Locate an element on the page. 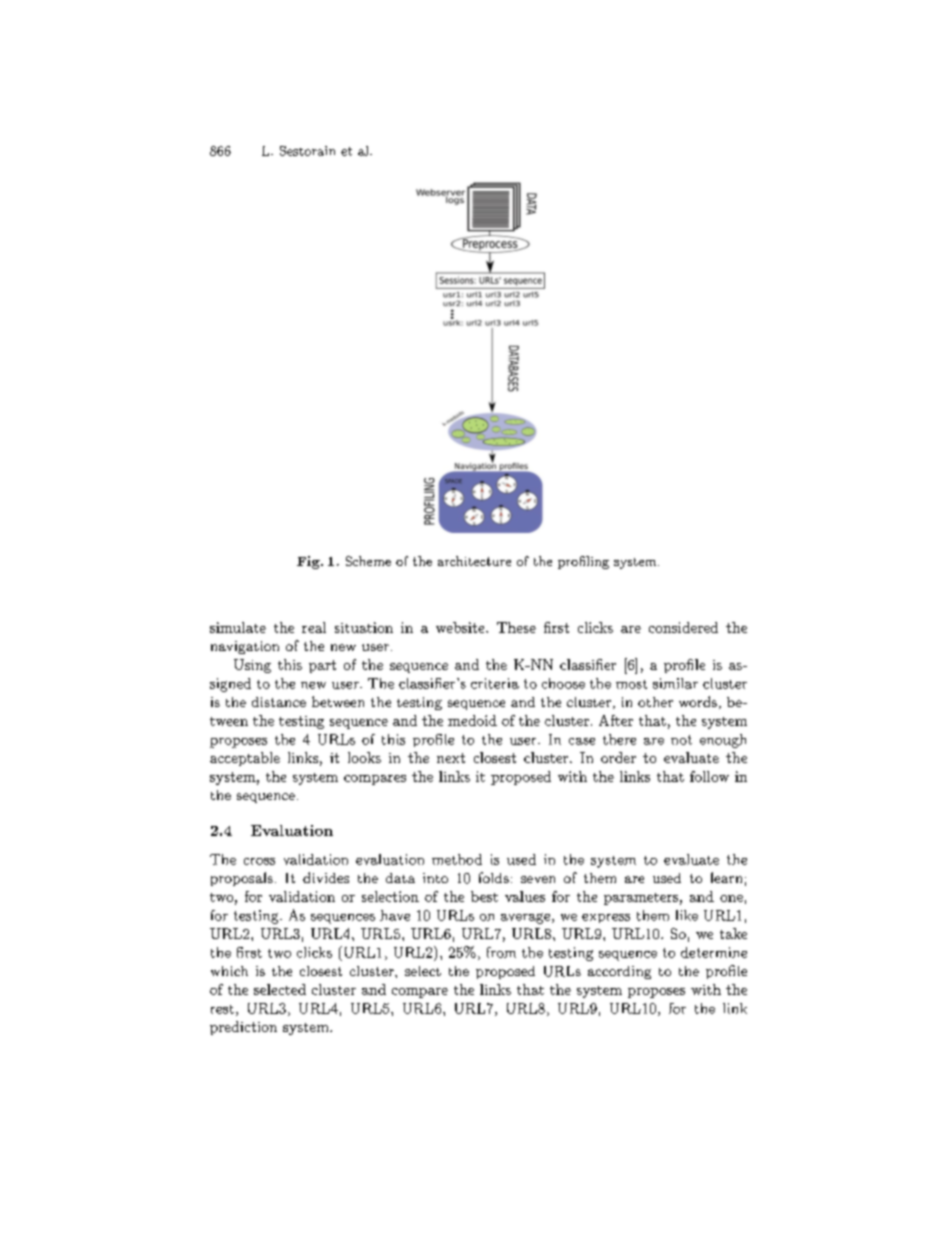 This page has height=1233, width=952. follow is located at coordinates (709, 776).
